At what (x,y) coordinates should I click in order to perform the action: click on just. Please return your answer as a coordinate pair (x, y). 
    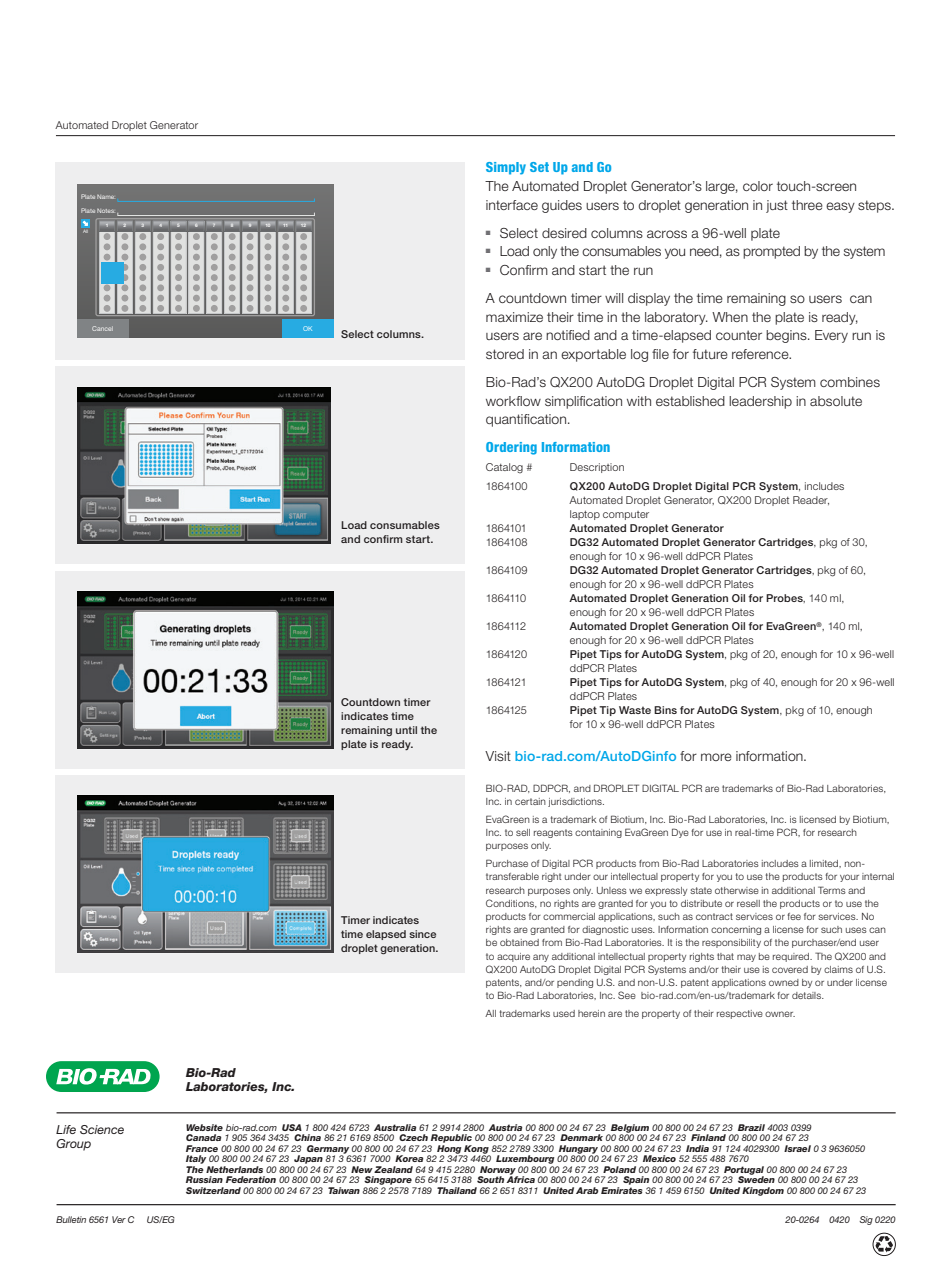
    Looking at the image, I should click on (777, 206).
